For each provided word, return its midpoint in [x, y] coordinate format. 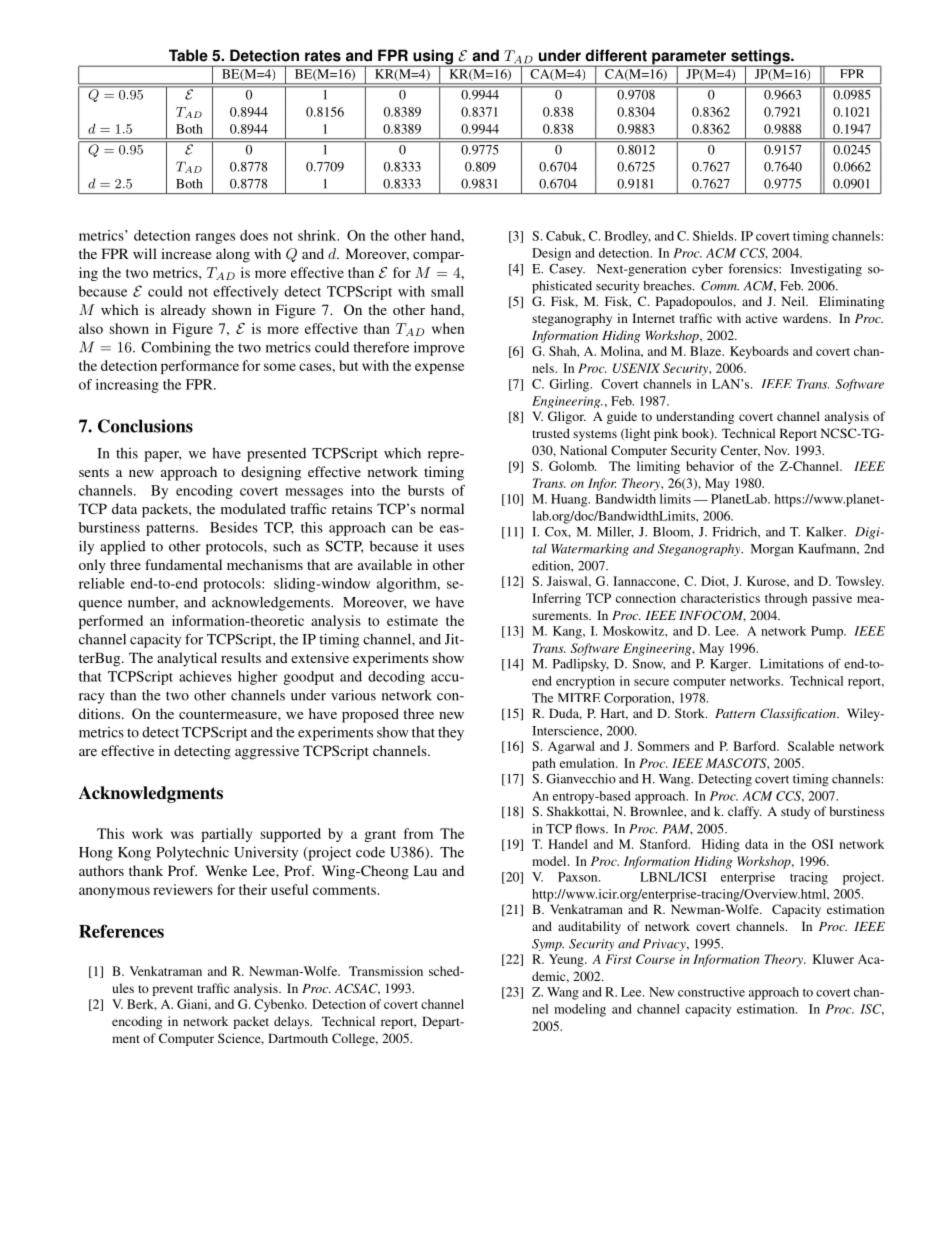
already [183, 311]
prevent [172, 990]
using [433, 58]
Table [188, 55]
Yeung [567, 960]
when [448, 328]
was [182, 835]
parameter [689, 58]
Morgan [772, 550]
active [762, 318]
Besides [234, 527]
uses [451, 548]
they [451, 734]
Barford [756, 746]
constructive [711, 992]
